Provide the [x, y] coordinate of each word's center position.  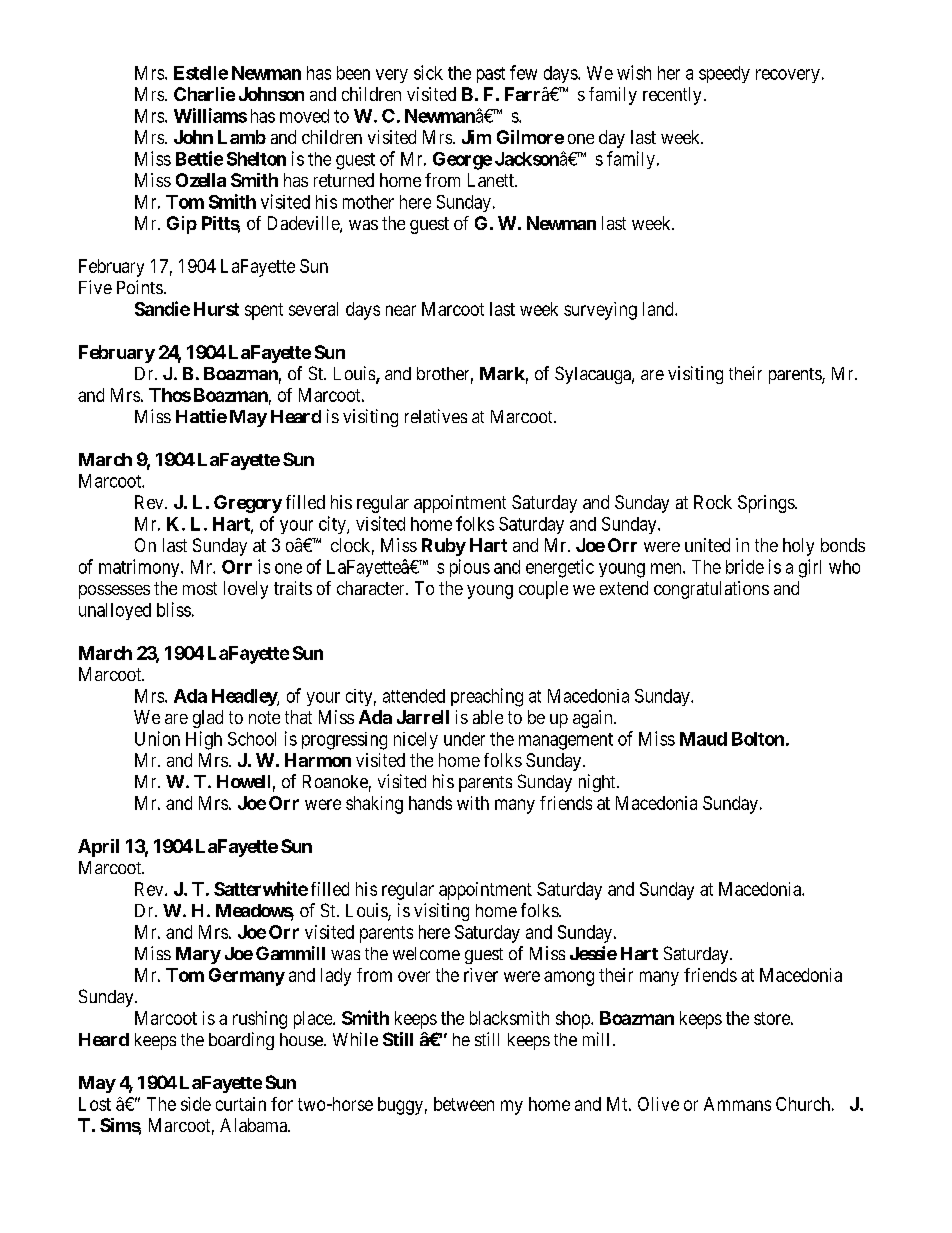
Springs [767, 504]
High [204, 740]
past [491, 75]
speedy [724, 74]
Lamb [242, 137]
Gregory [248, 504]
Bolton [758, 739]
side [196, 1104]
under [464, 739]
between [464, 1104]
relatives [436, 416]
